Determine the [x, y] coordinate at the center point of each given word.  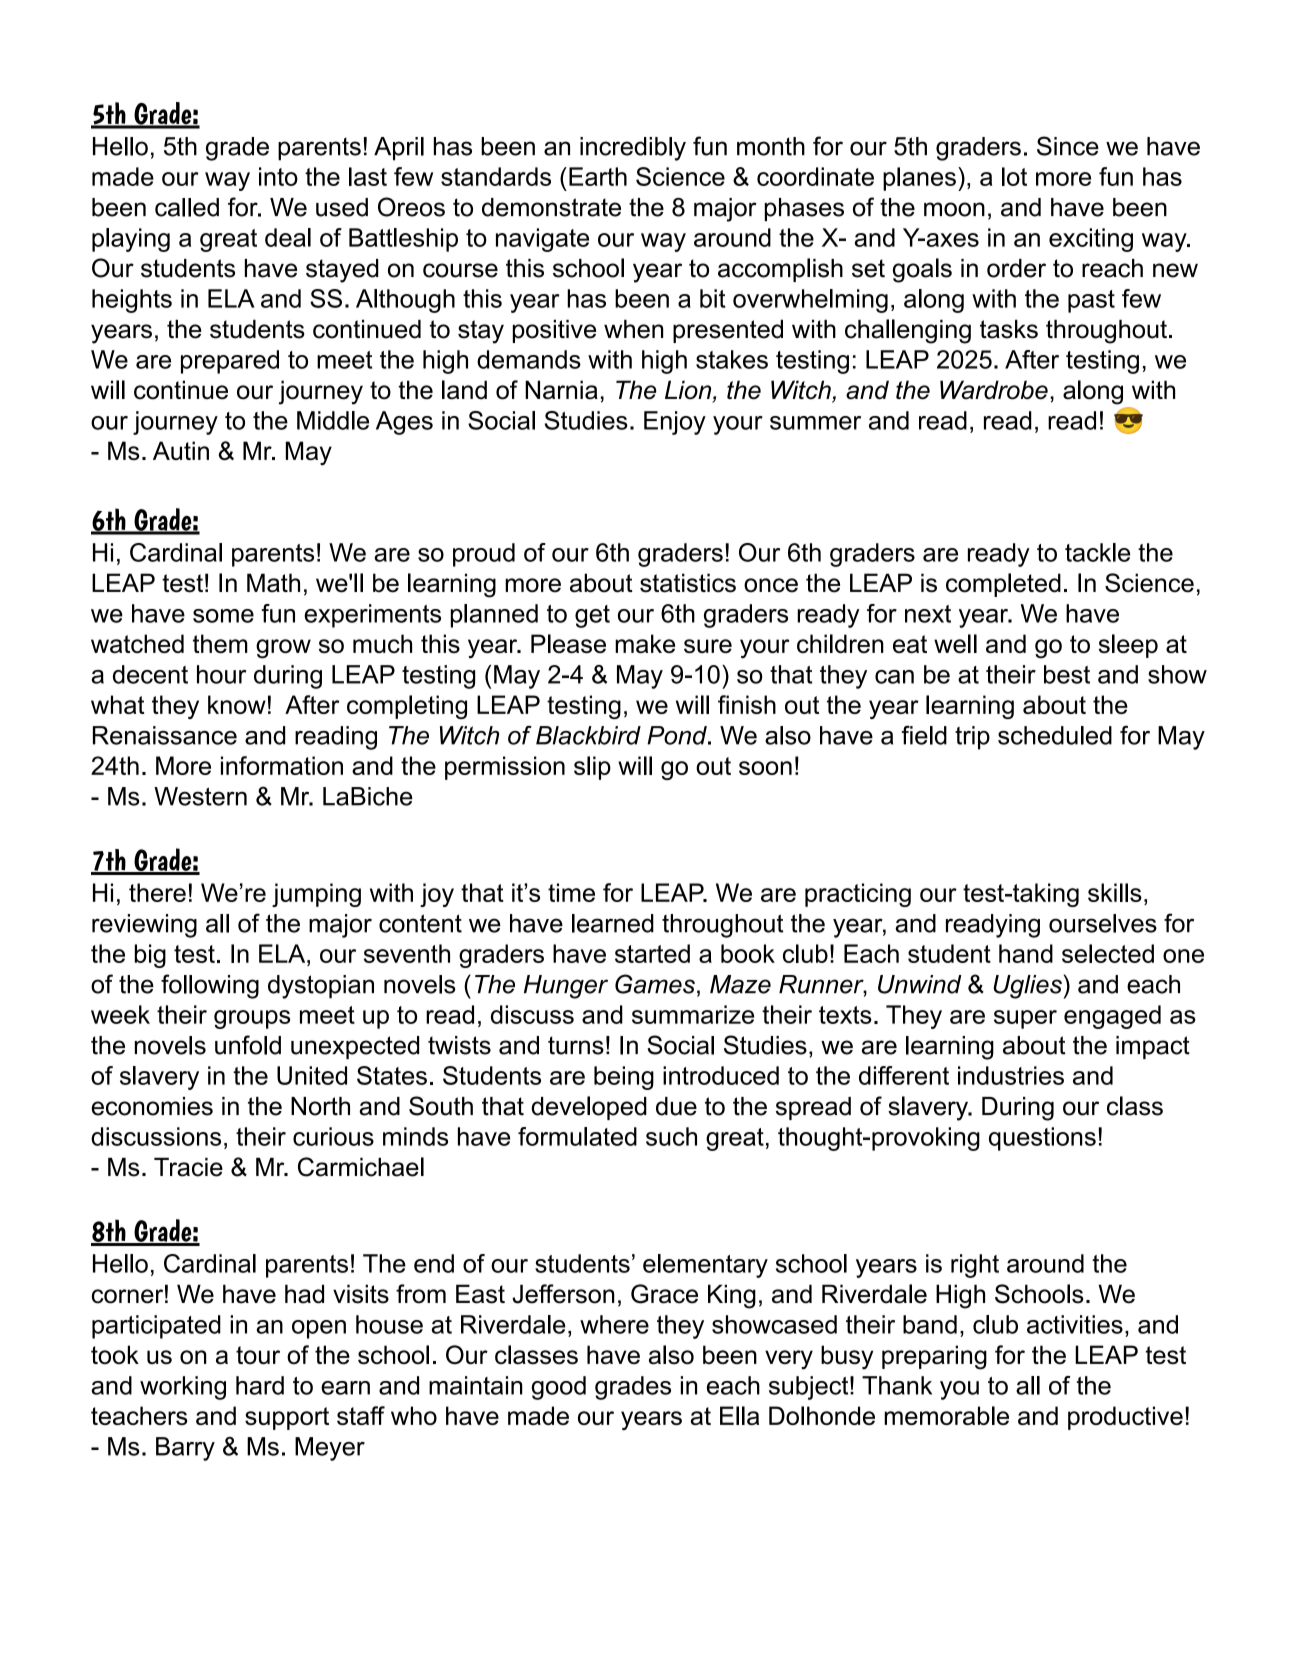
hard [260, 1385]
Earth [598, 176]
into [278, 176]
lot [1014, 176]
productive [1125, 1418]
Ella [739, 1415]
